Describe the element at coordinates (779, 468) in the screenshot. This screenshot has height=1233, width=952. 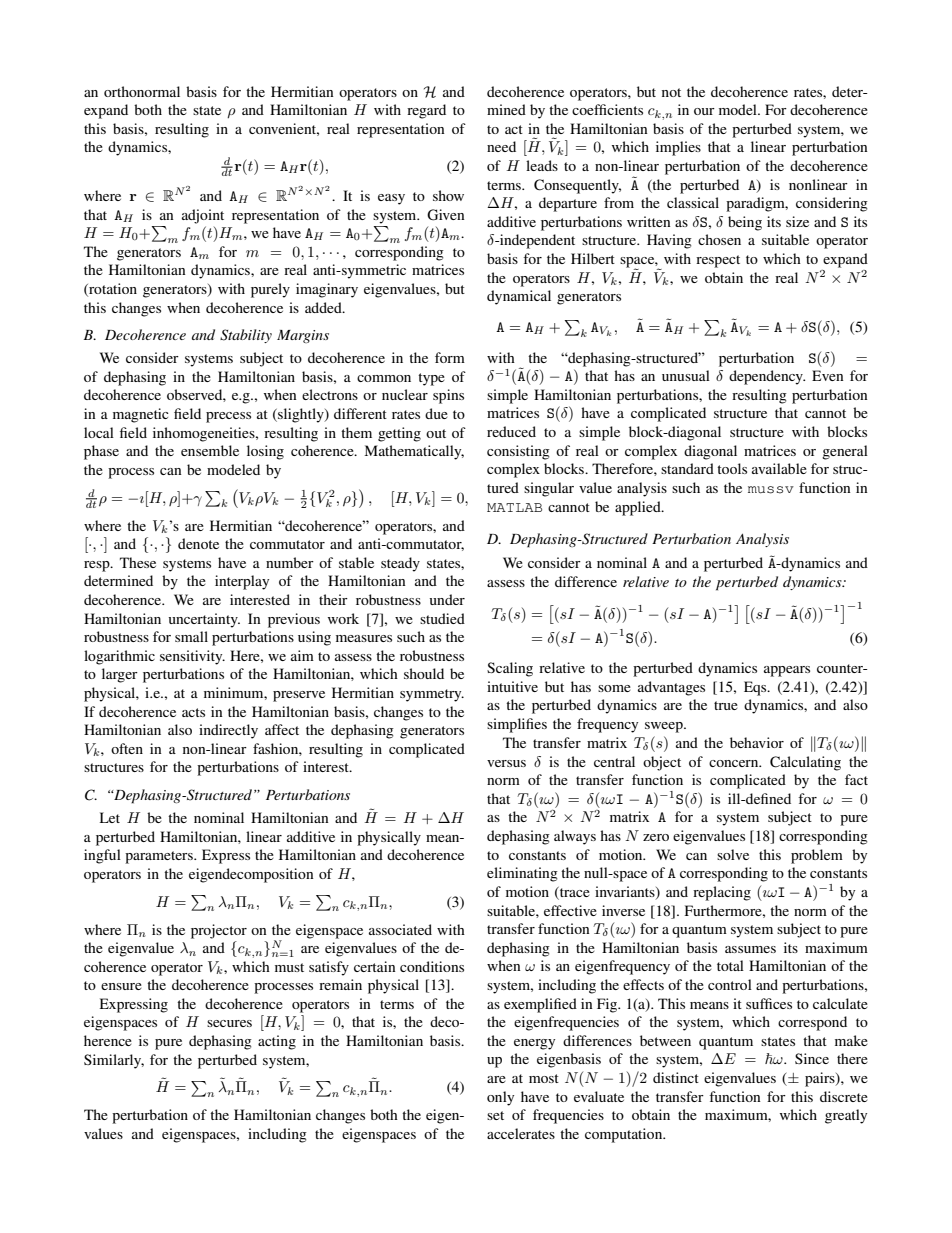
I see `available` at that location.
